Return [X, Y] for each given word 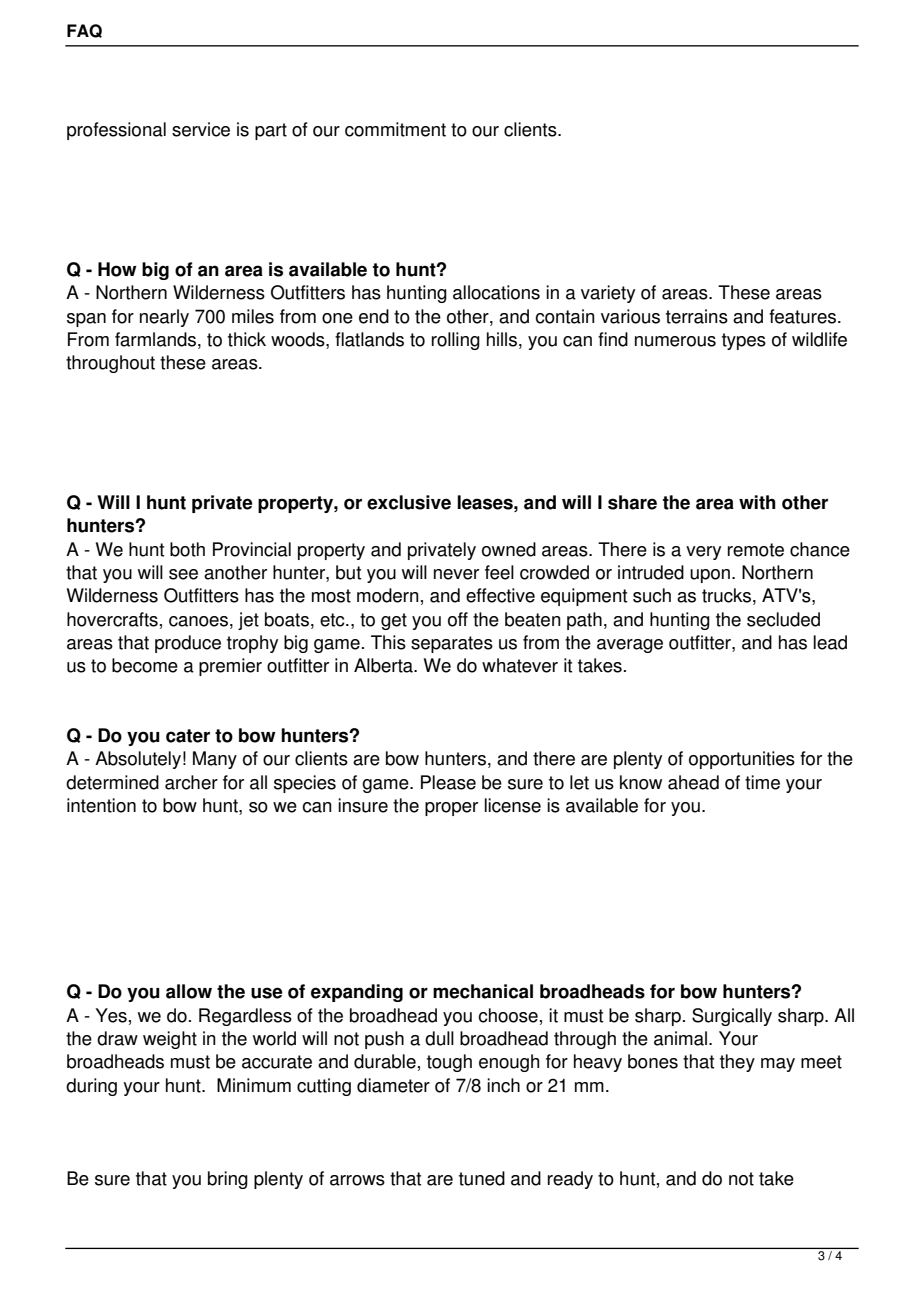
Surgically [732, 1017]
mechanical [483, 991]
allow [189, 991]
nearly [164, 318]
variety [608, 294]
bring [228, 1180]
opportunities [742, 760]
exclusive [409, 502]
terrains [697, 316]
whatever [520, 665]
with [757, 502]
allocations [496, 292]
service [201, 129]
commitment [395, 129]
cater [188, 736]
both [187, 549]
